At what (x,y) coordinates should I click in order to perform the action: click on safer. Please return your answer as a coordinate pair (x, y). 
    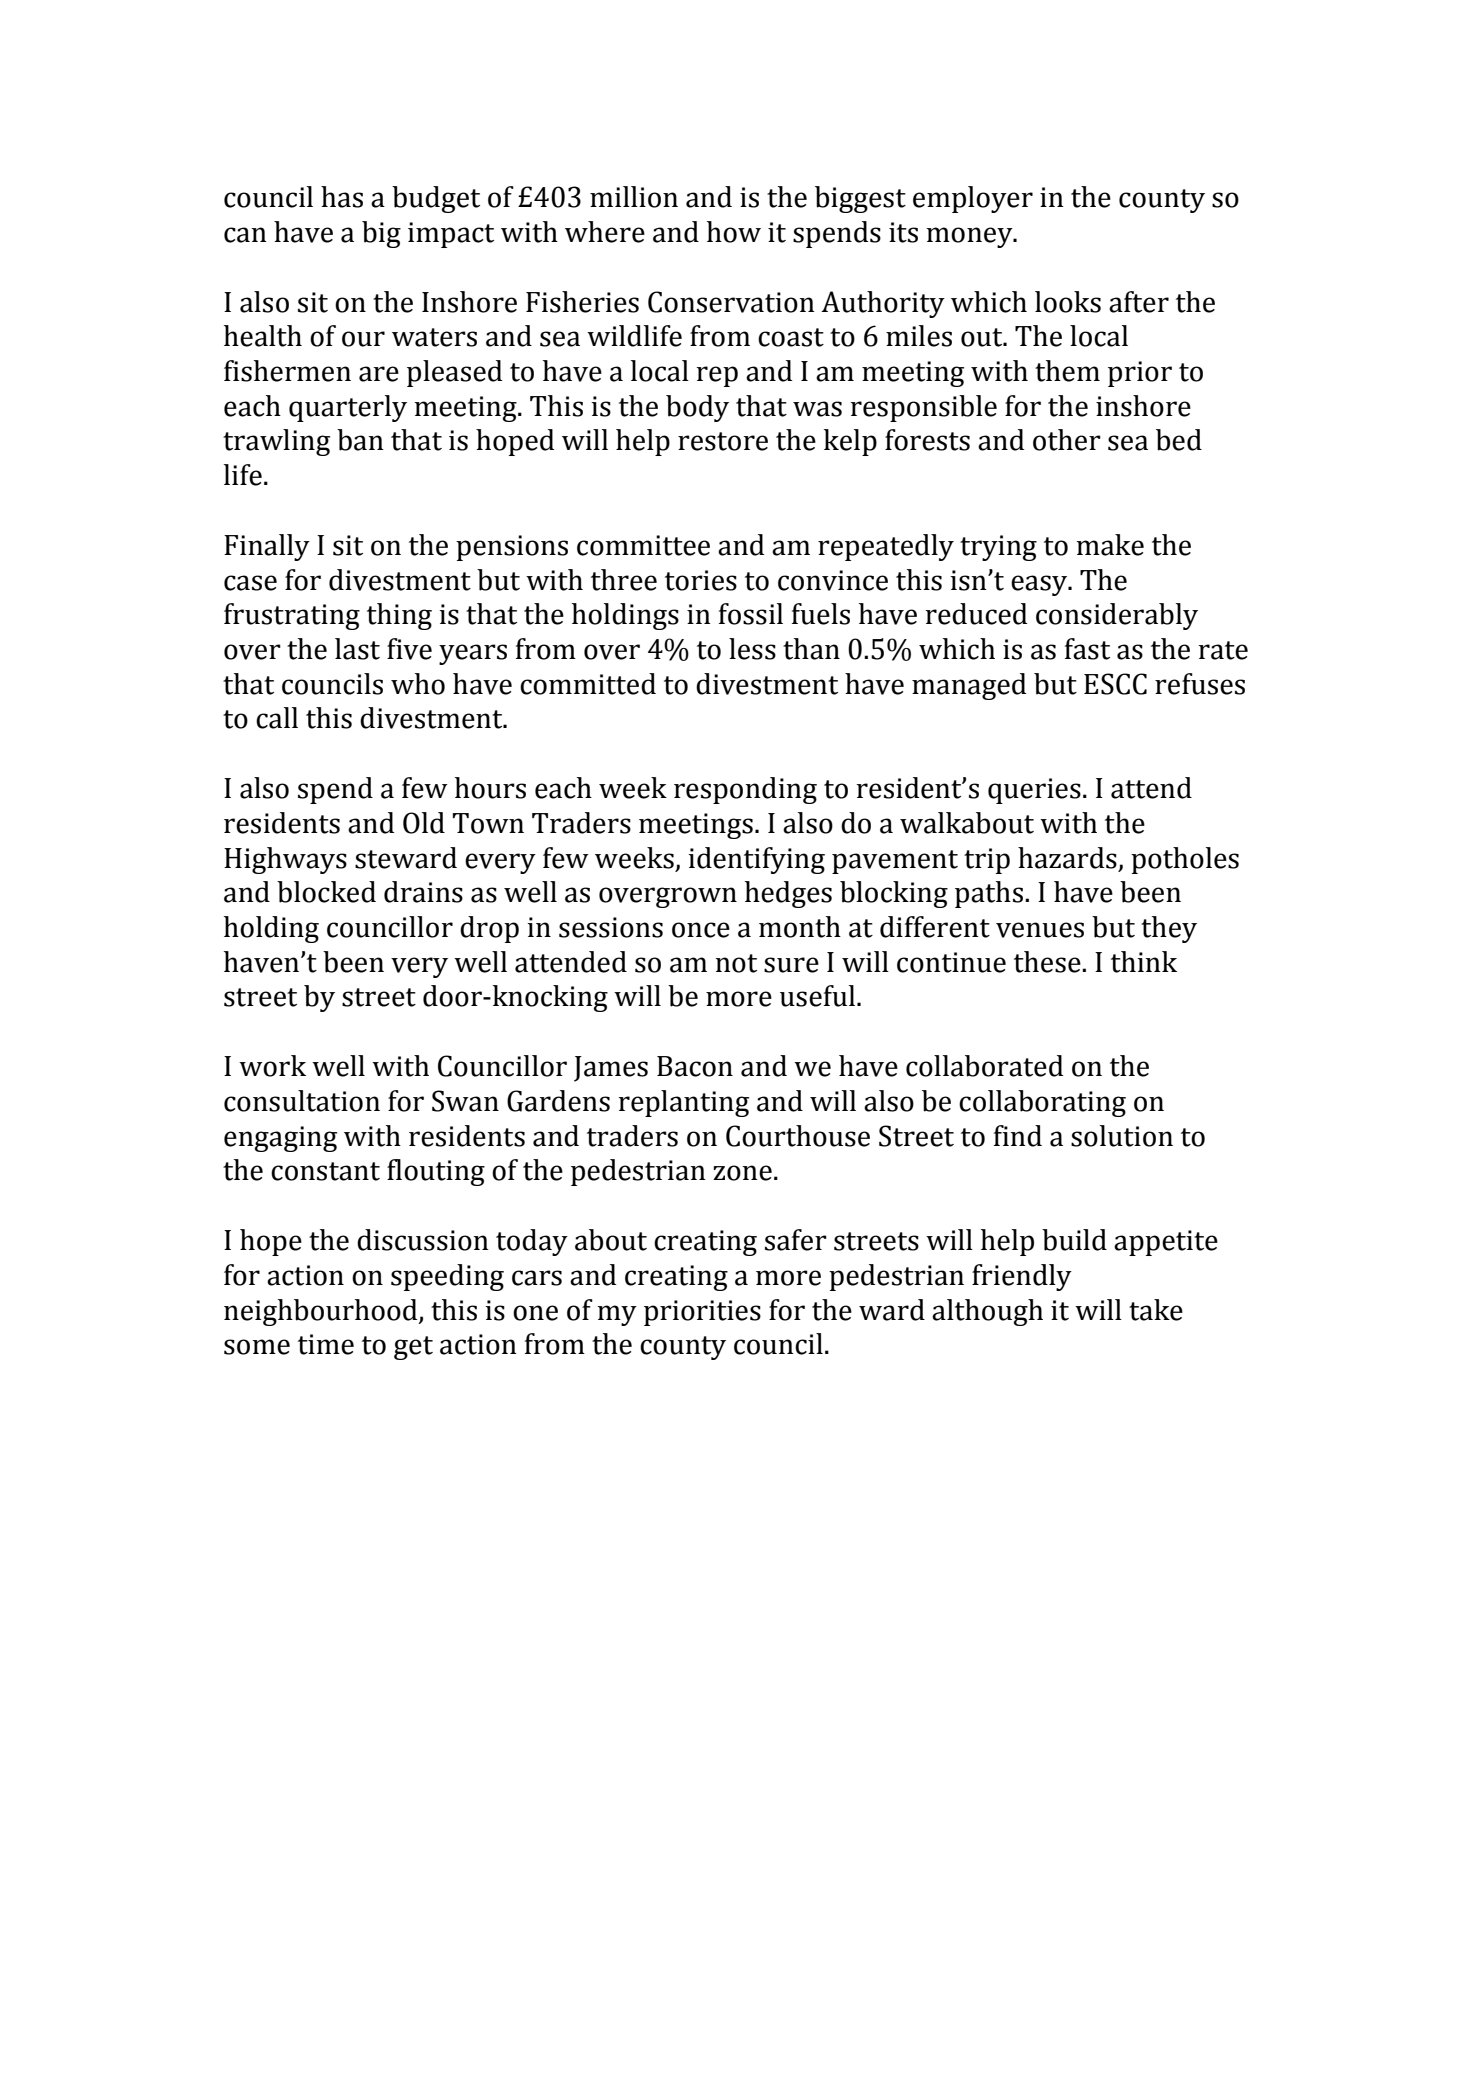
    Looking at the image, I should click on (796, 1240).
